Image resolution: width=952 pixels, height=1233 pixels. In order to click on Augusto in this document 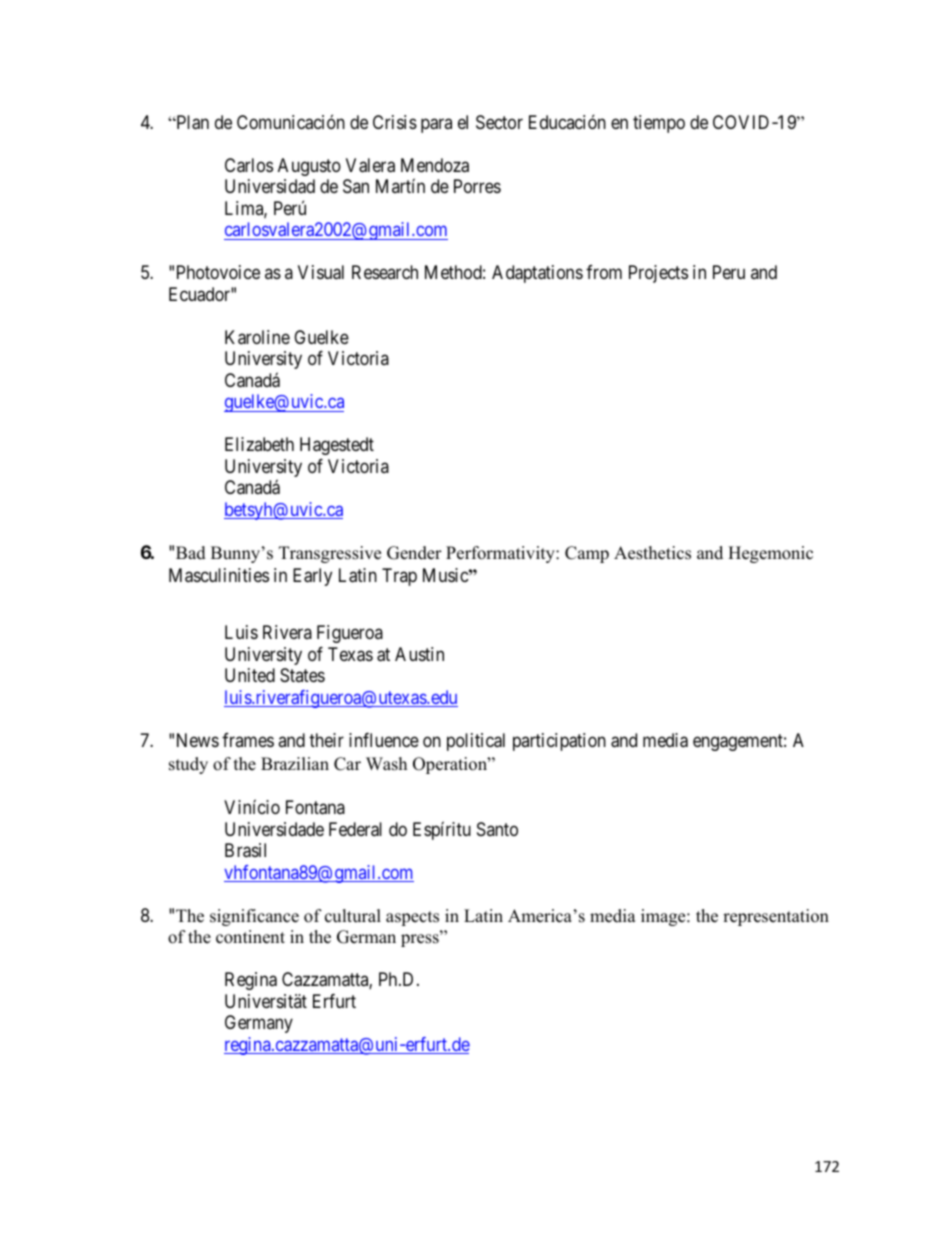, I will do `click(309, 167)`.
